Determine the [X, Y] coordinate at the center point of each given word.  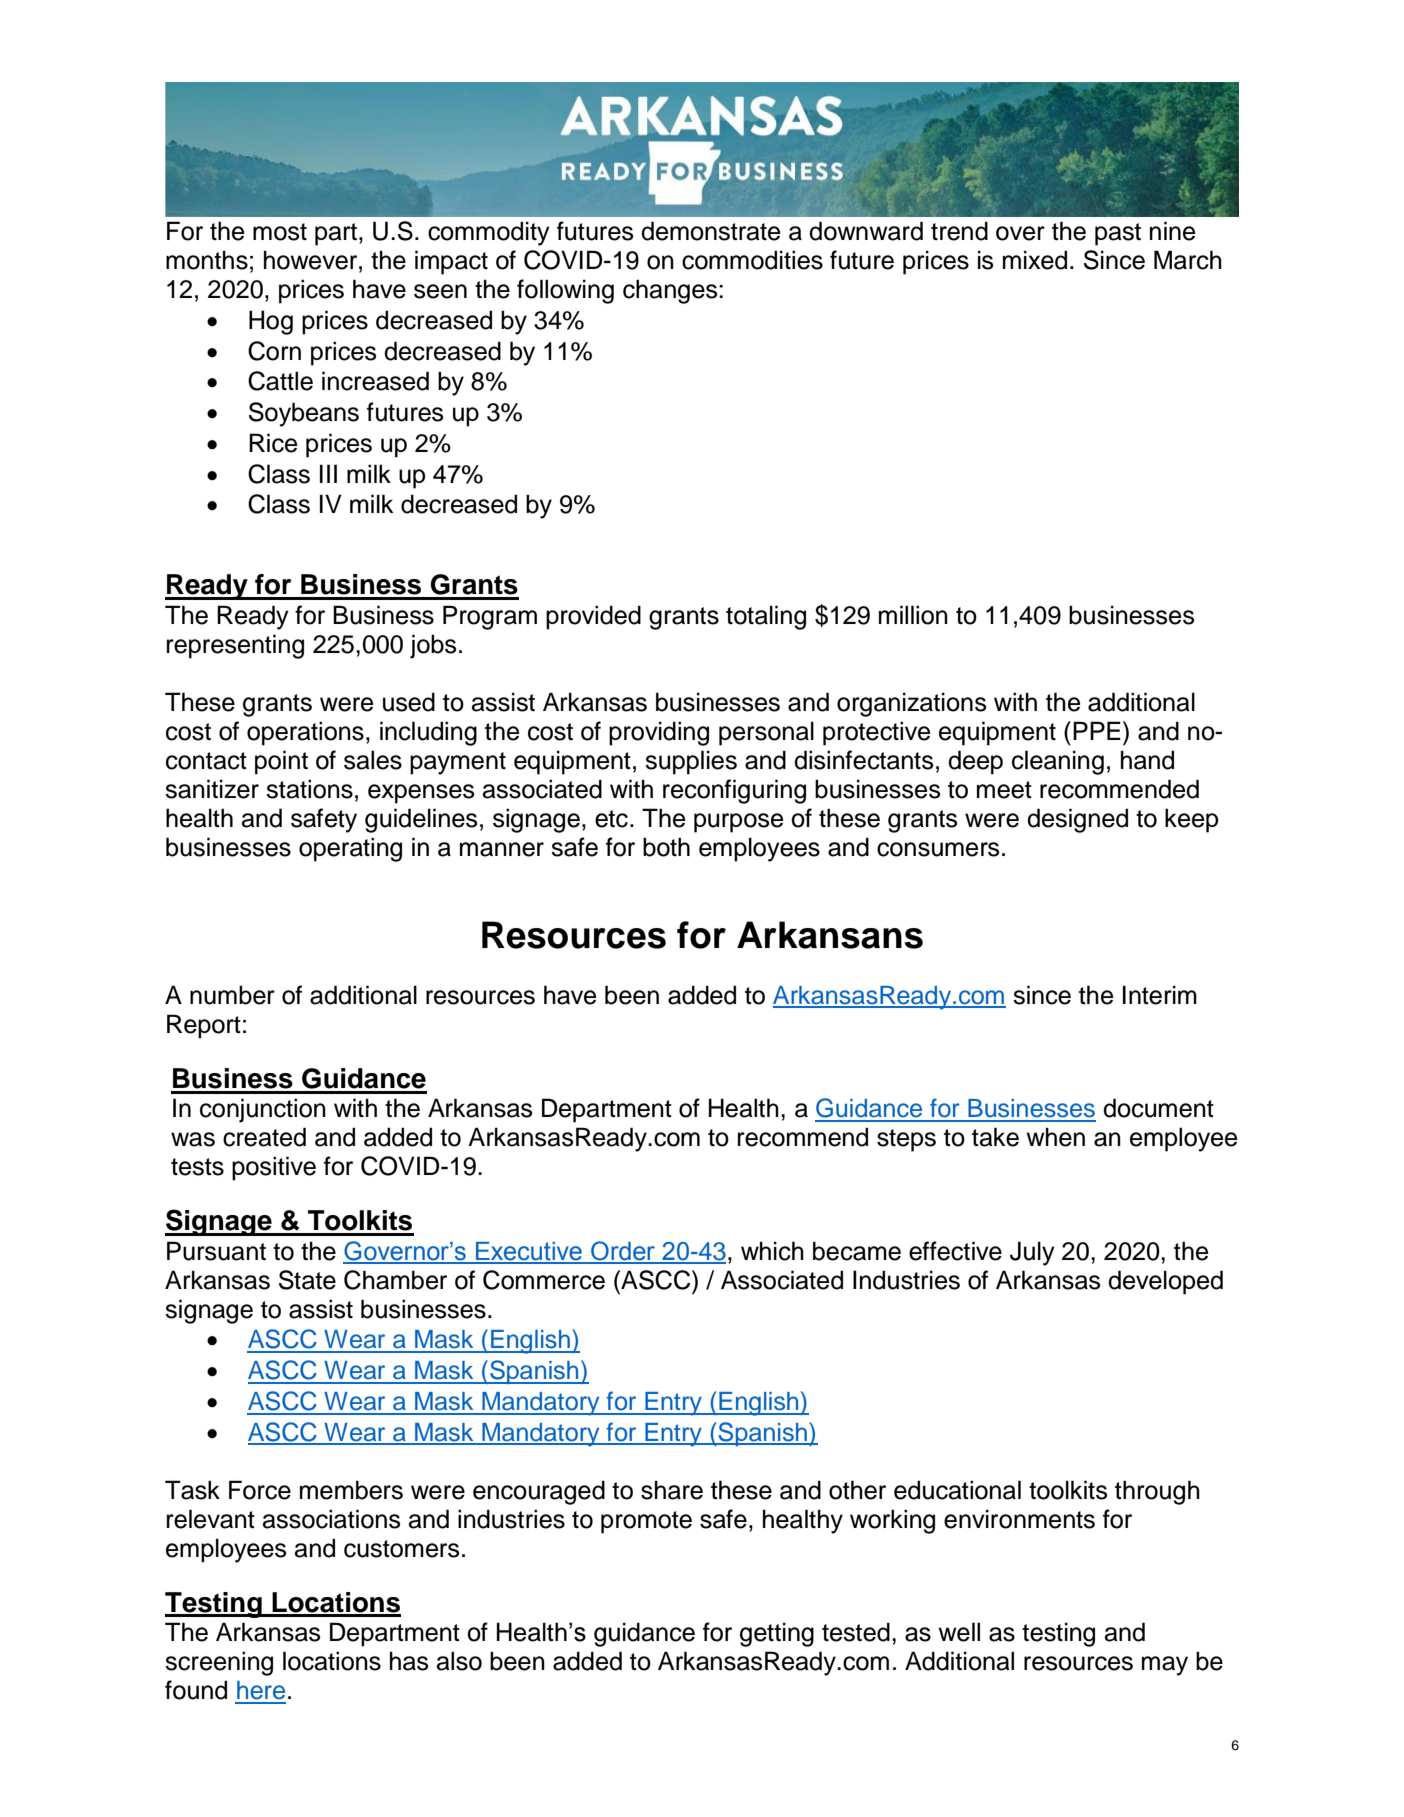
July [1032, 1253]
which [772, 1251]
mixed [1035, 260]
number [232, 995]
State [307, 1280]
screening [219, 1663]
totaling [766, 617]
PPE [1097, 730]
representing [235, 646]
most [280, 232]
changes [671, 291]
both [666, 847]
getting [777, 1634]
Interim [1160, 995]
